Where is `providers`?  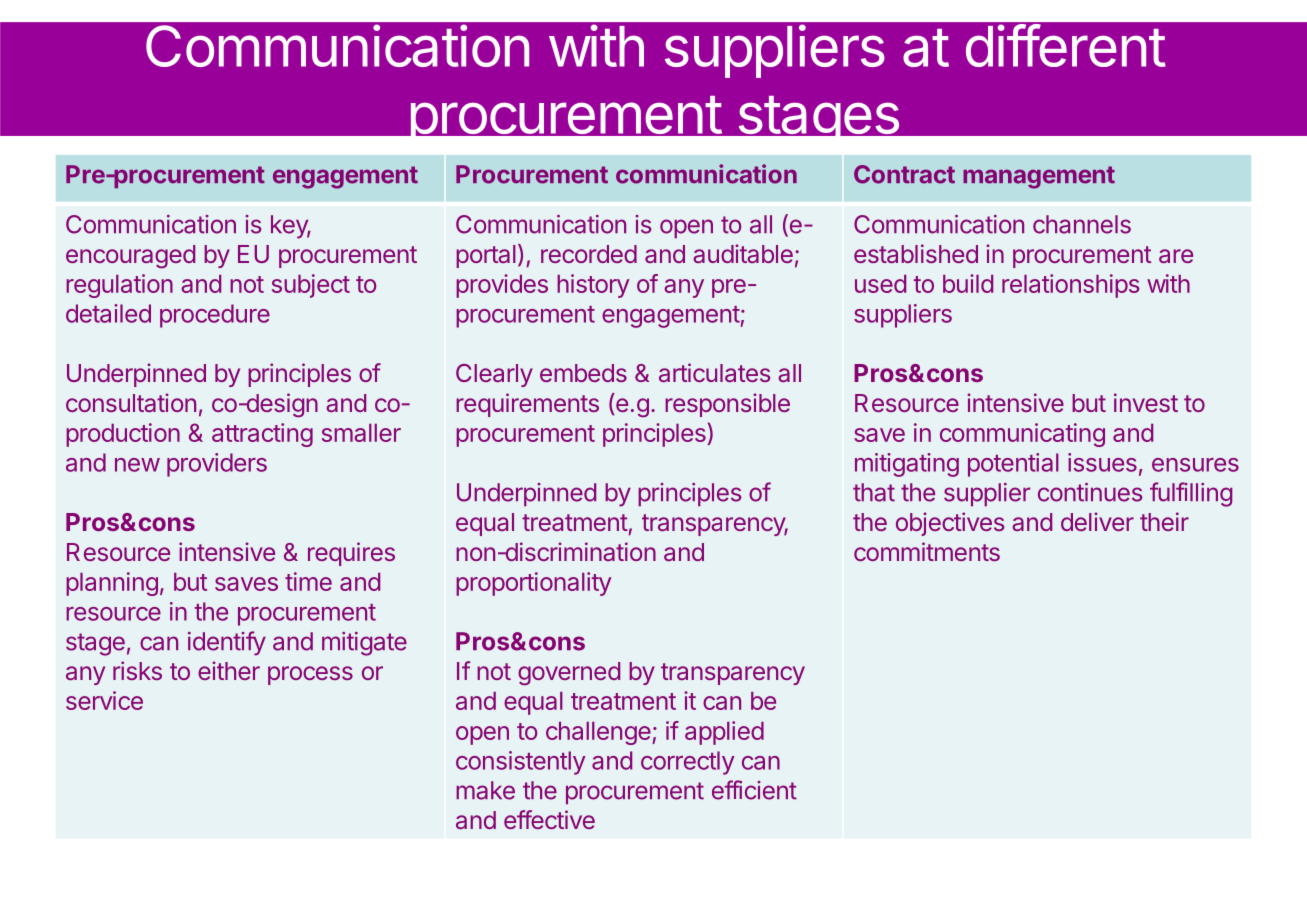
providers is located at coordinates (217, 465).
